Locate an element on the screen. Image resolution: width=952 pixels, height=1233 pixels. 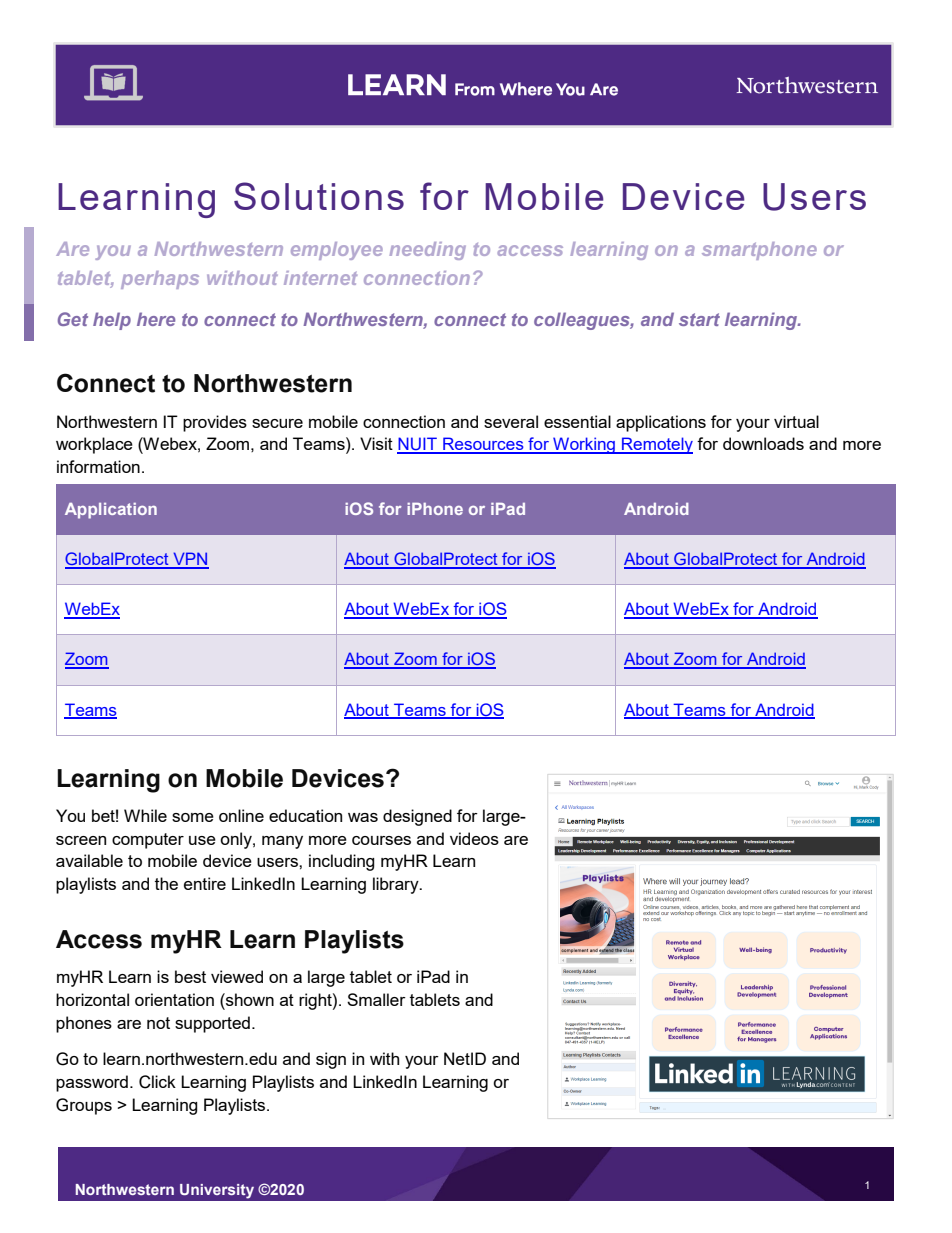
VPN is located at coordinates (190, 560).
